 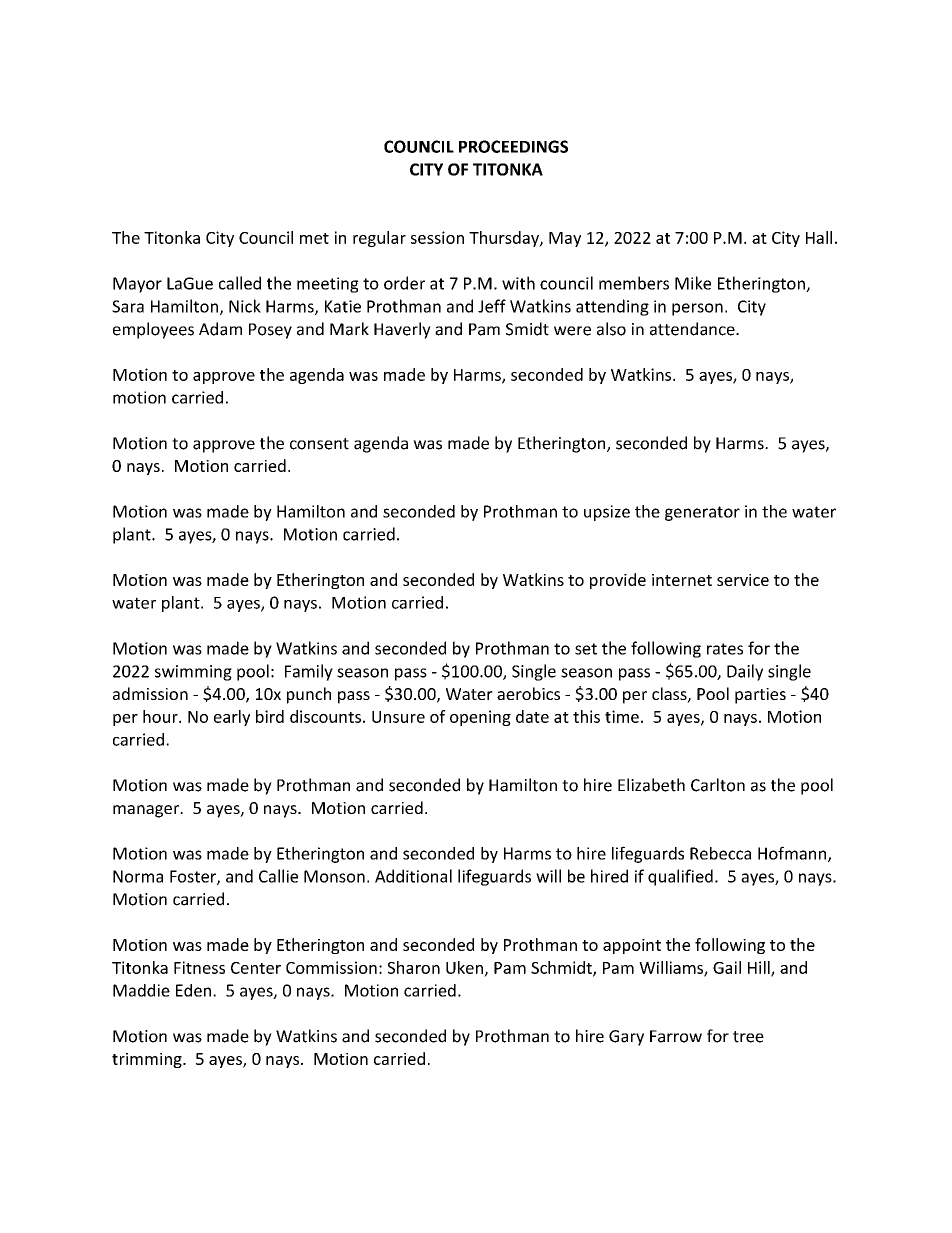 What do you see at coordinates (413, 876) in the image?
I see `Additional` at bounding box center [413, 876].
